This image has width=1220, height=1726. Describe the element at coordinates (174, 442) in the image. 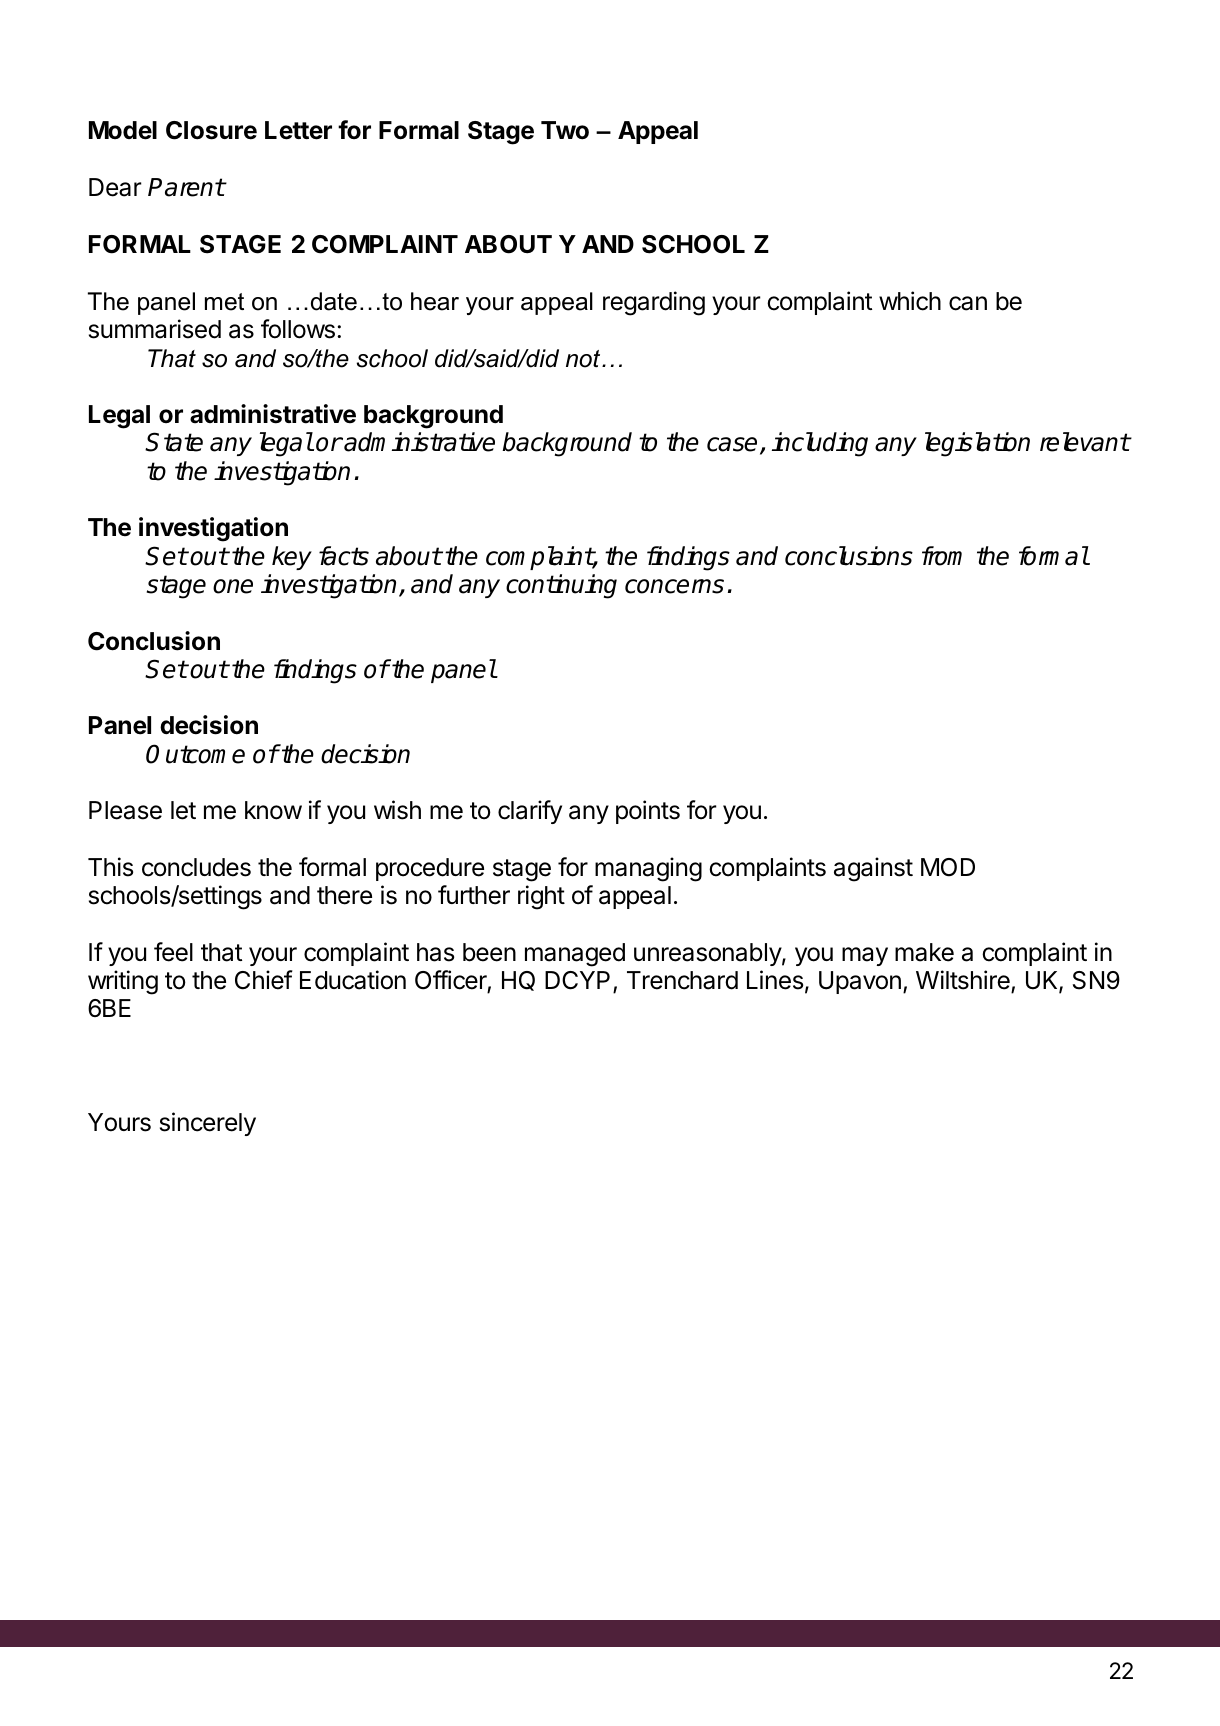

I see `State` at that location.
